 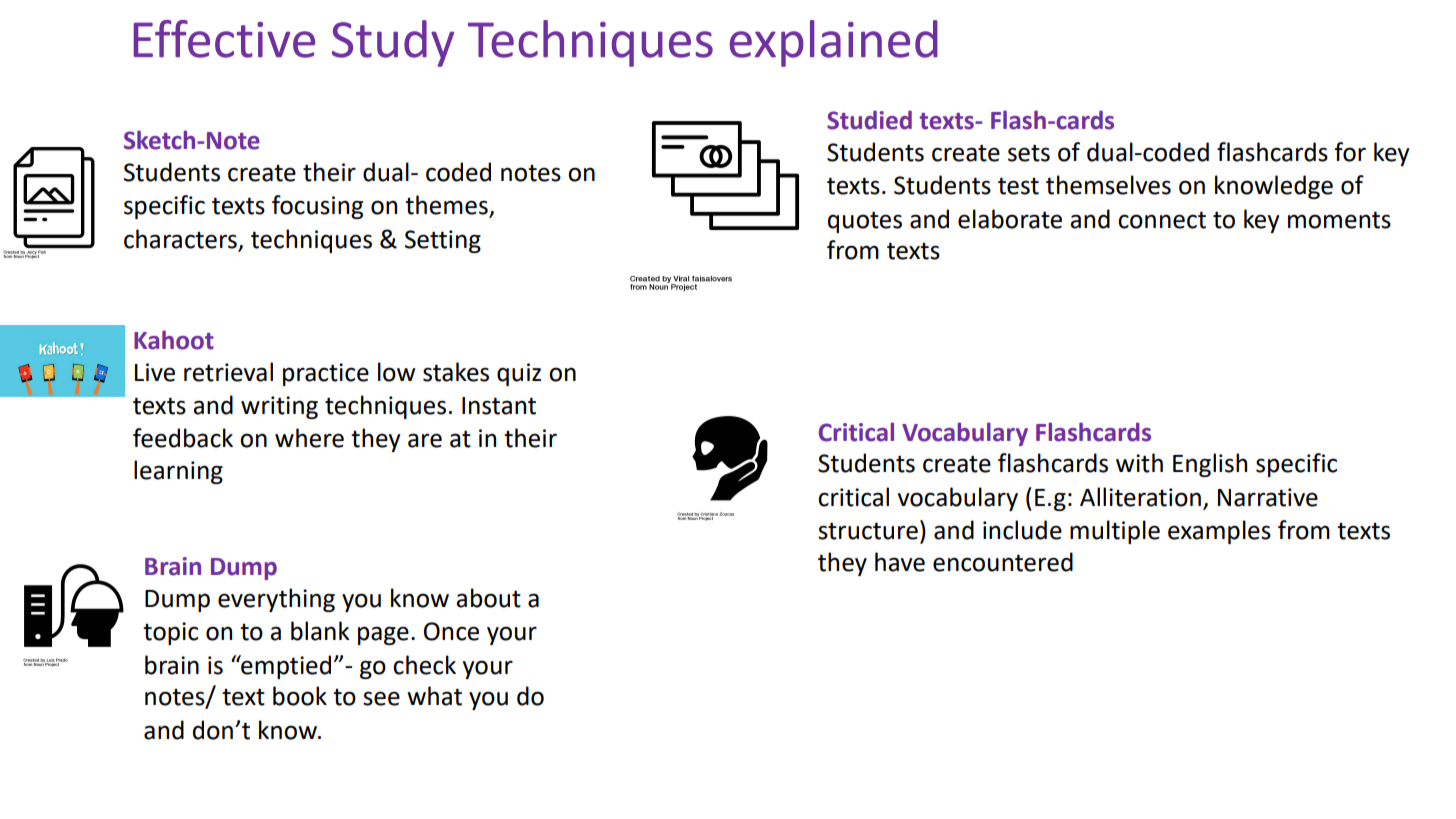 I want to click on for, so click(x=1350, y=152).
